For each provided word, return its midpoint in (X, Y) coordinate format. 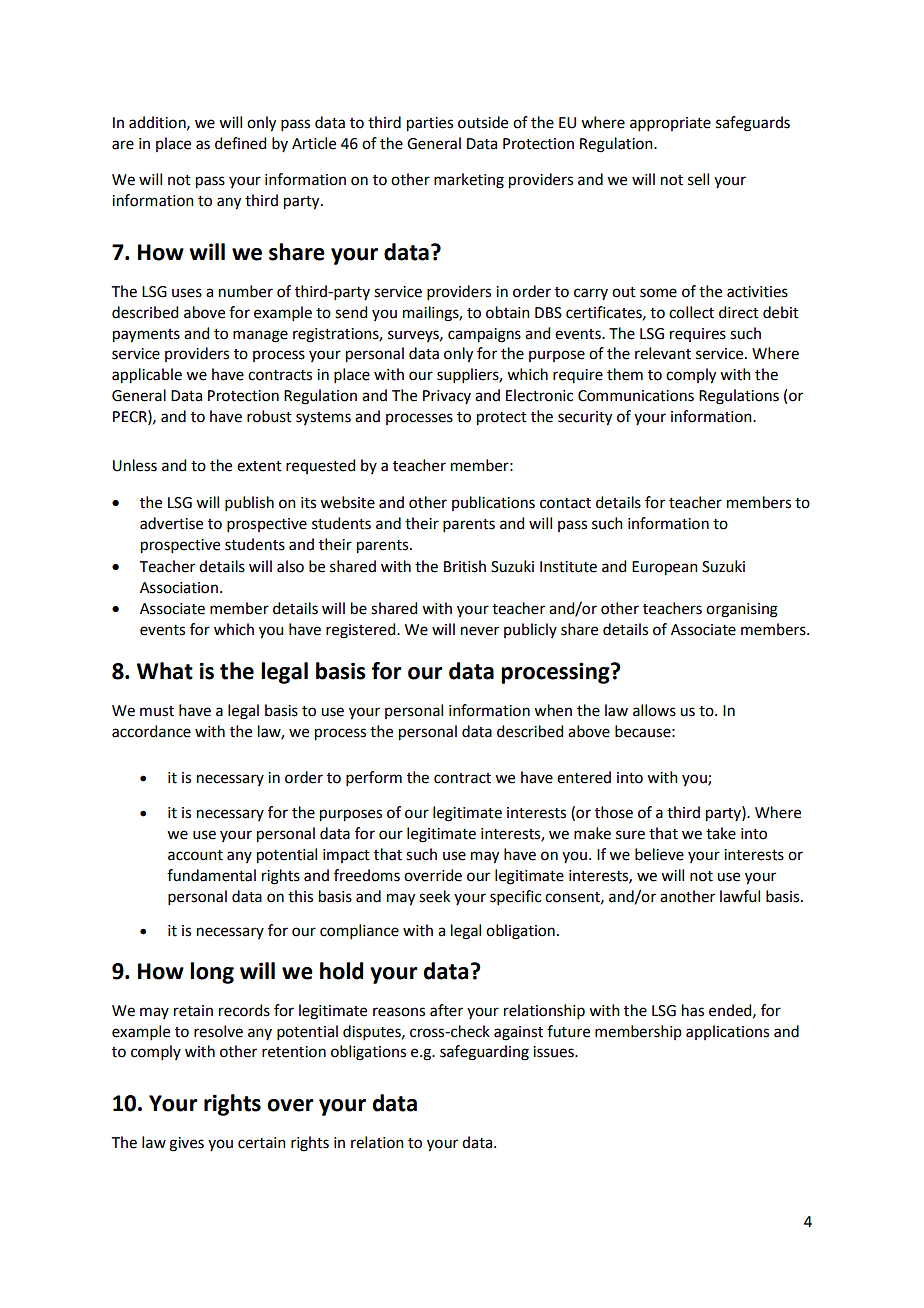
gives (186, 1144)
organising (742, 610)
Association (179, 588)
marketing (469, 181)
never (480, 631)
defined (240, 143)
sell (698, 179)
